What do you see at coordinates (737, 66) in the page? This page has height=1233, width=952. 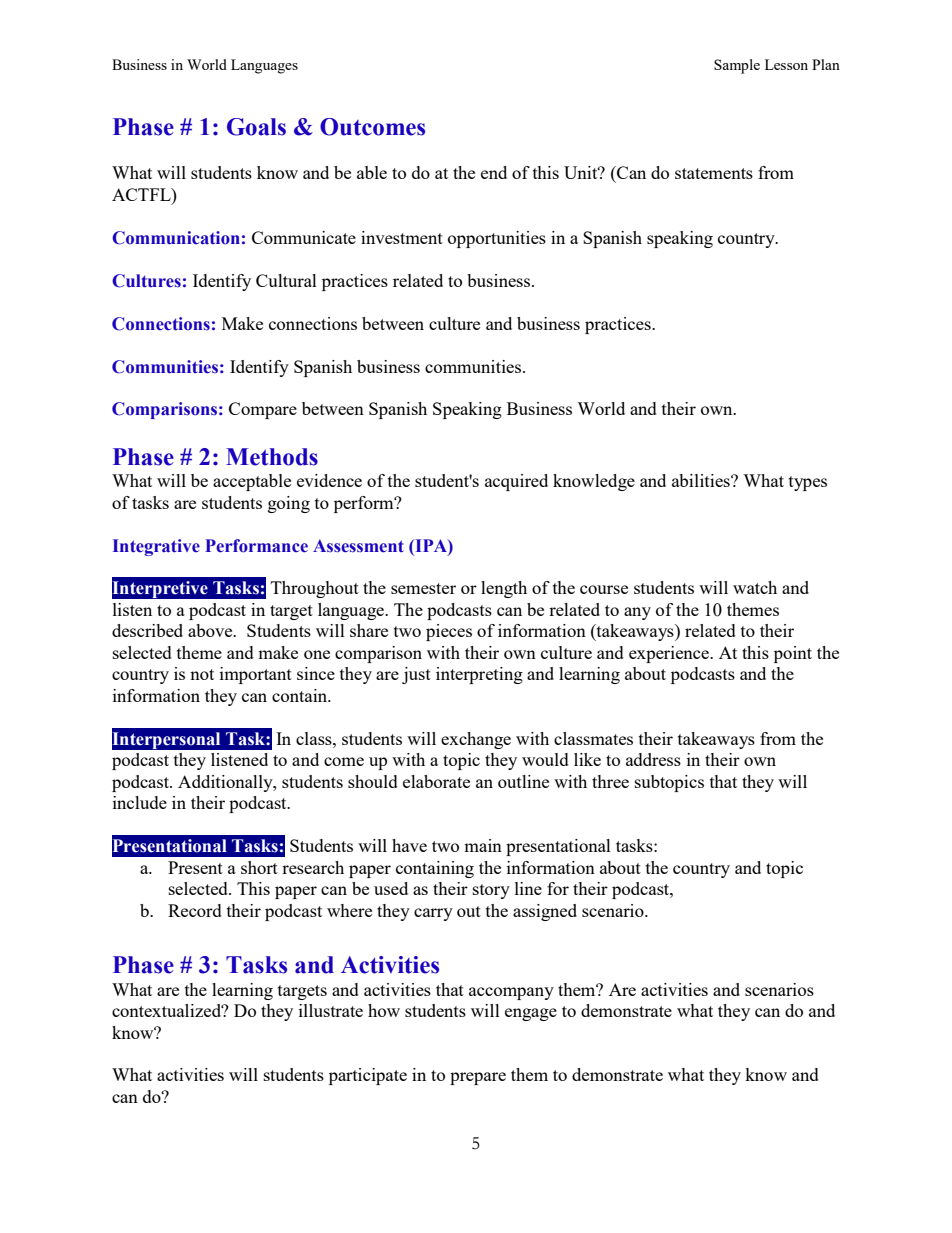 I see `Sample` at bounding box center [737, 66].
